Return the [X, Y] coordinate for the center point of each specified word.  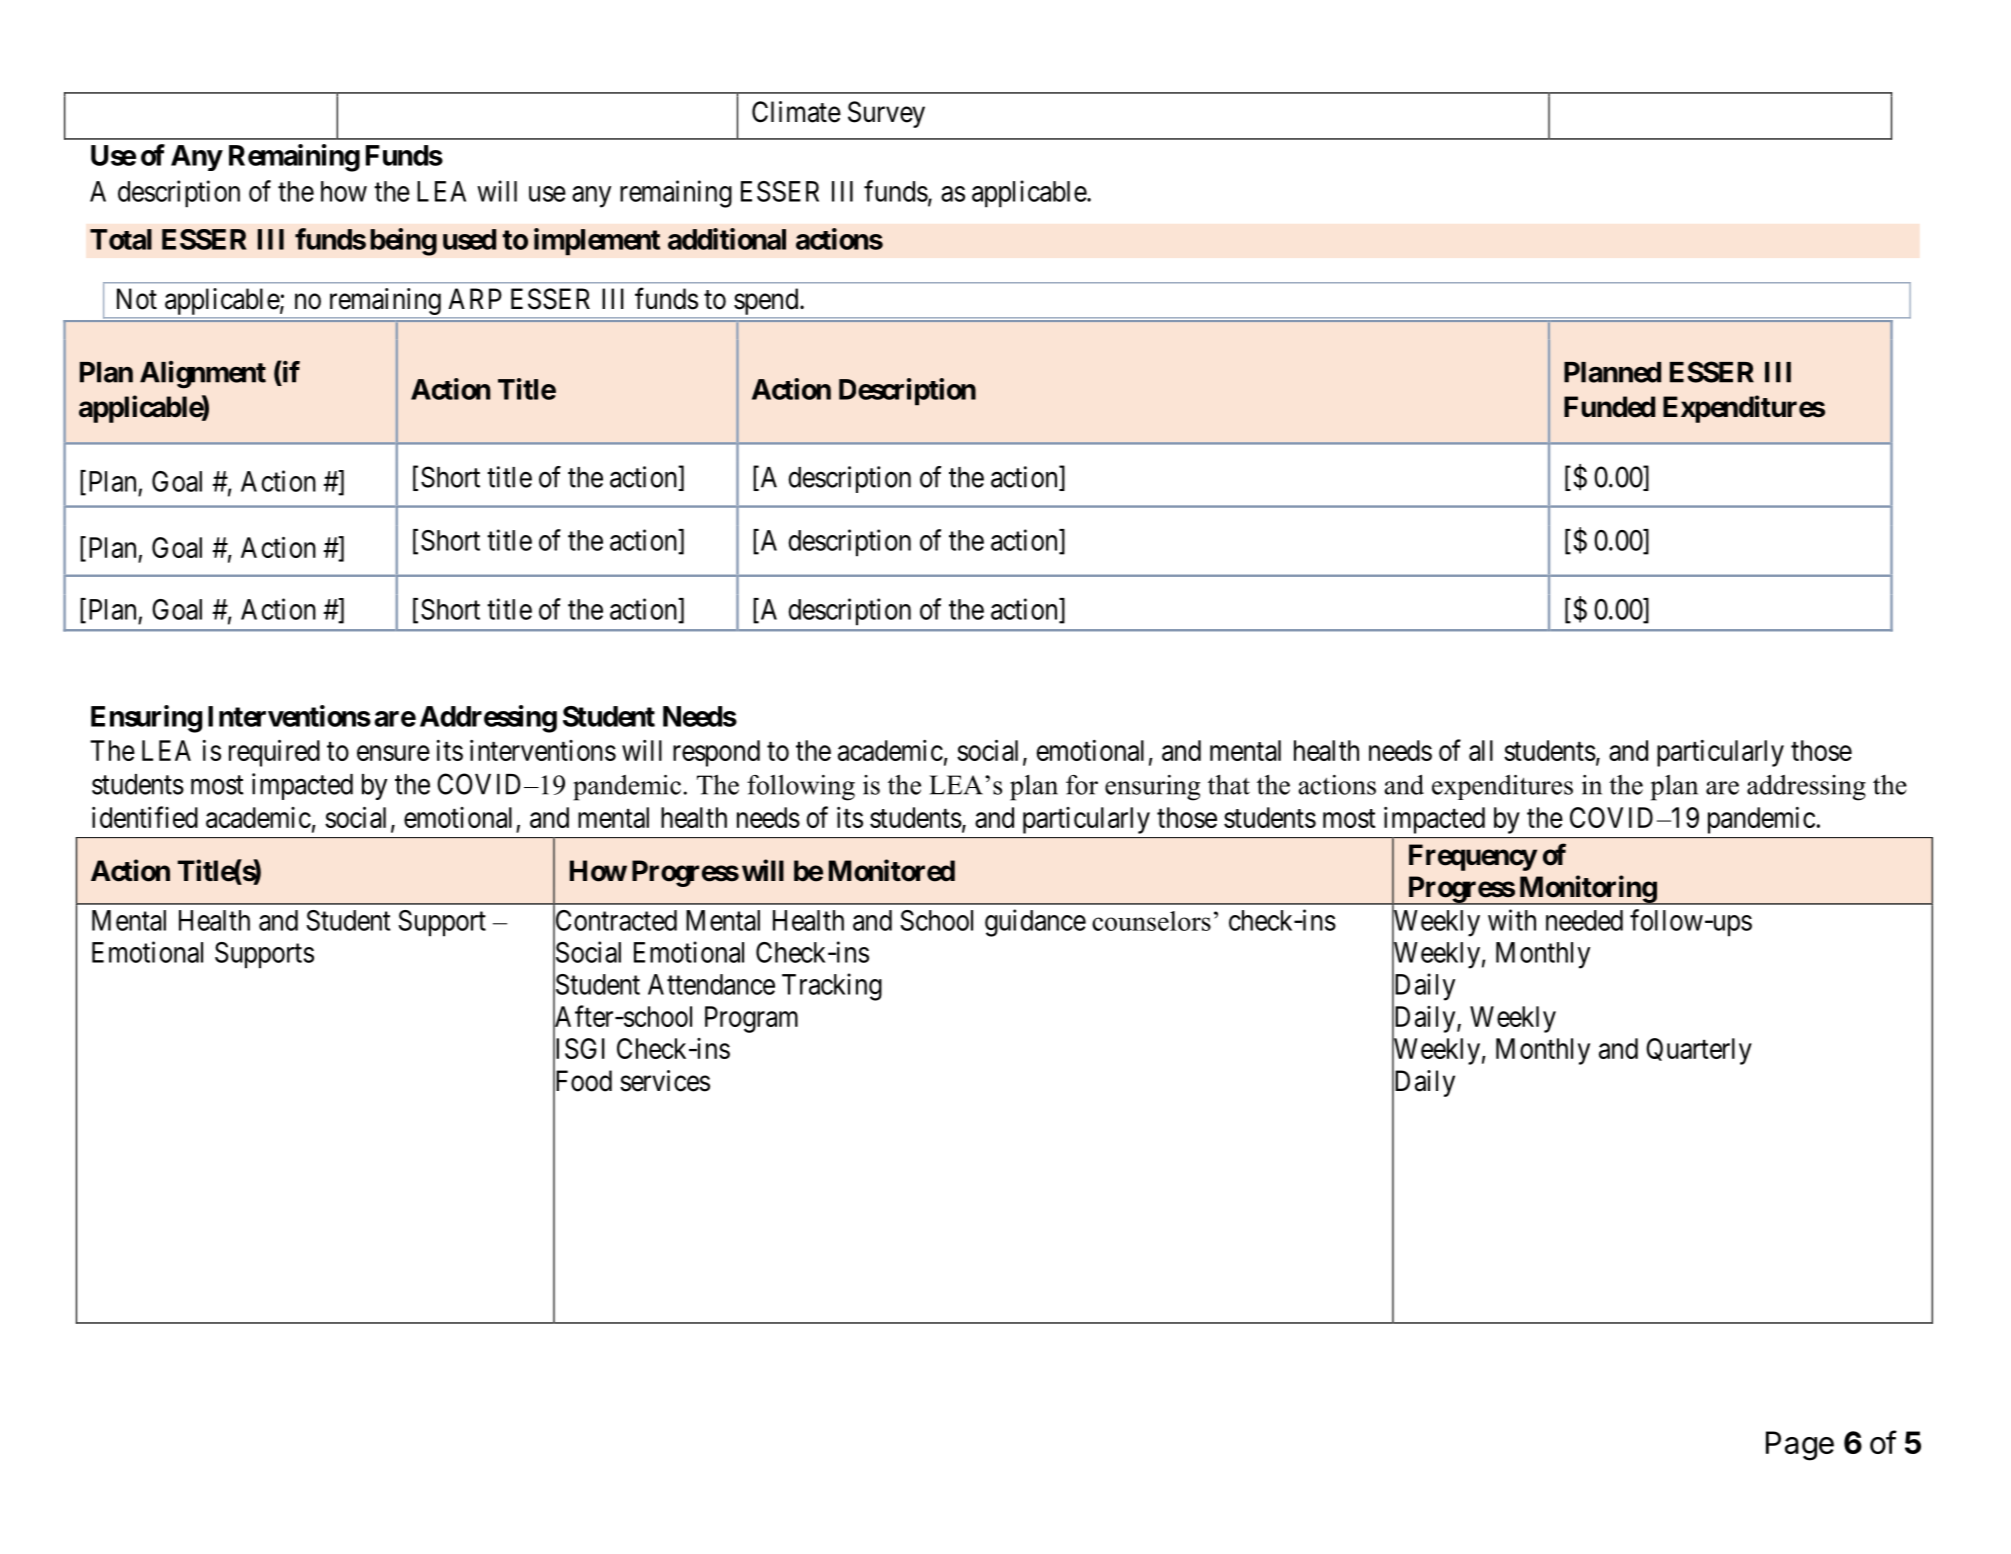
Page [1800, 1446]
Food [582, 1081]
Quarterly [1699, 1051]
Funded [1609, 407]
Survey [886, 114]
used [469, 239]
